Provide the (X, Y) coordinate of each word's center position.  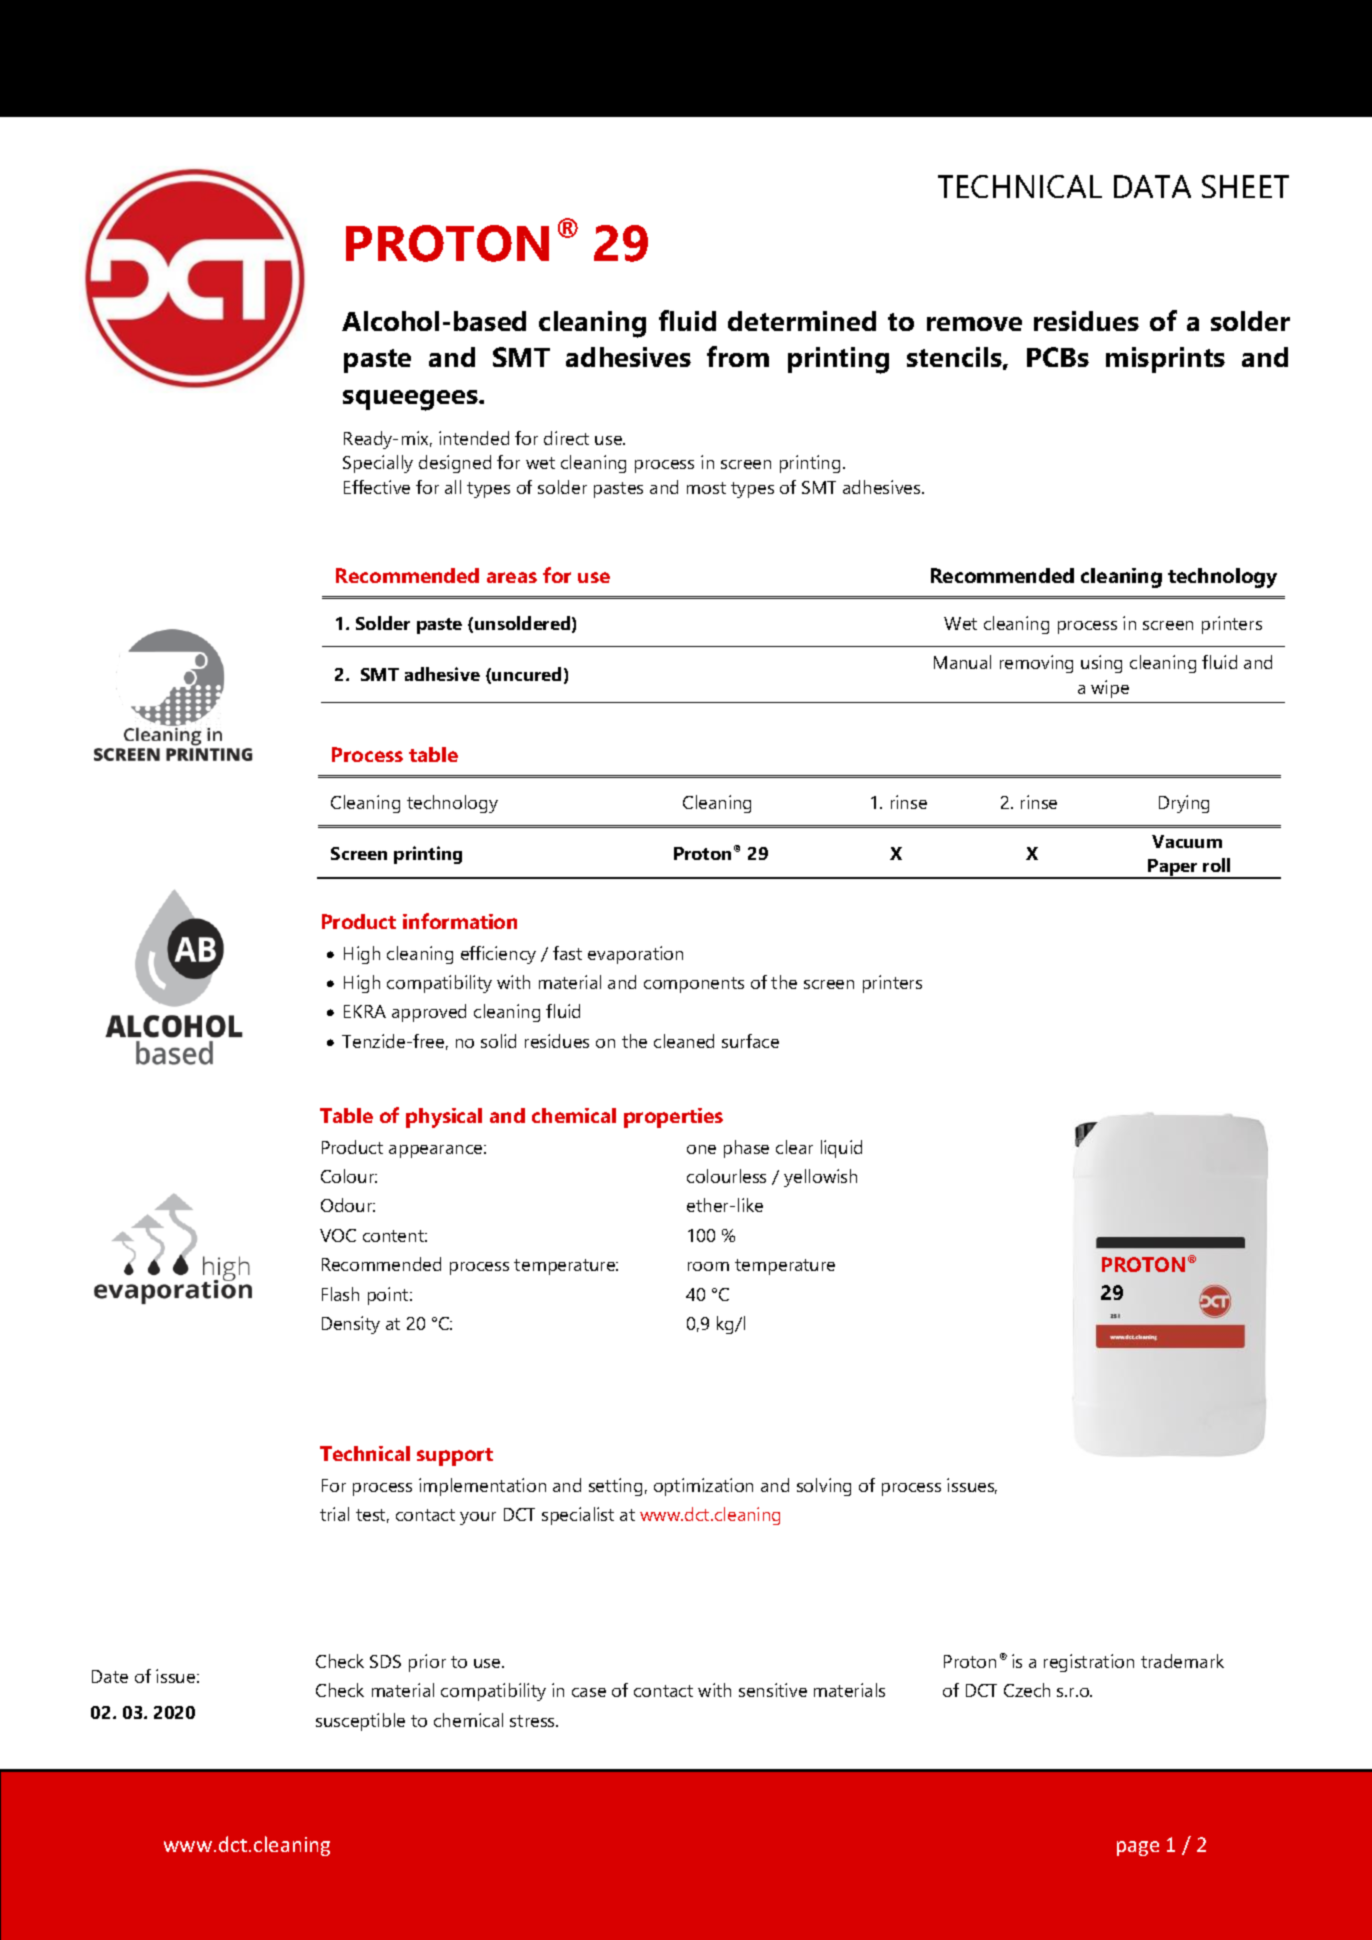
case (589, 1692)
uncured (526, 674)
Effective (377, 487)
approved (429, 1013)
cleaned (684, 1041)
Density (351, 1325)
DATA (1152, 186)
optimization (703, 1487)
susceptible (360, 1722)
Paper (1173, 869)
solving (824, 1487)
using (1101, 664)
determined (802, 321)
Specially (378, 464)
